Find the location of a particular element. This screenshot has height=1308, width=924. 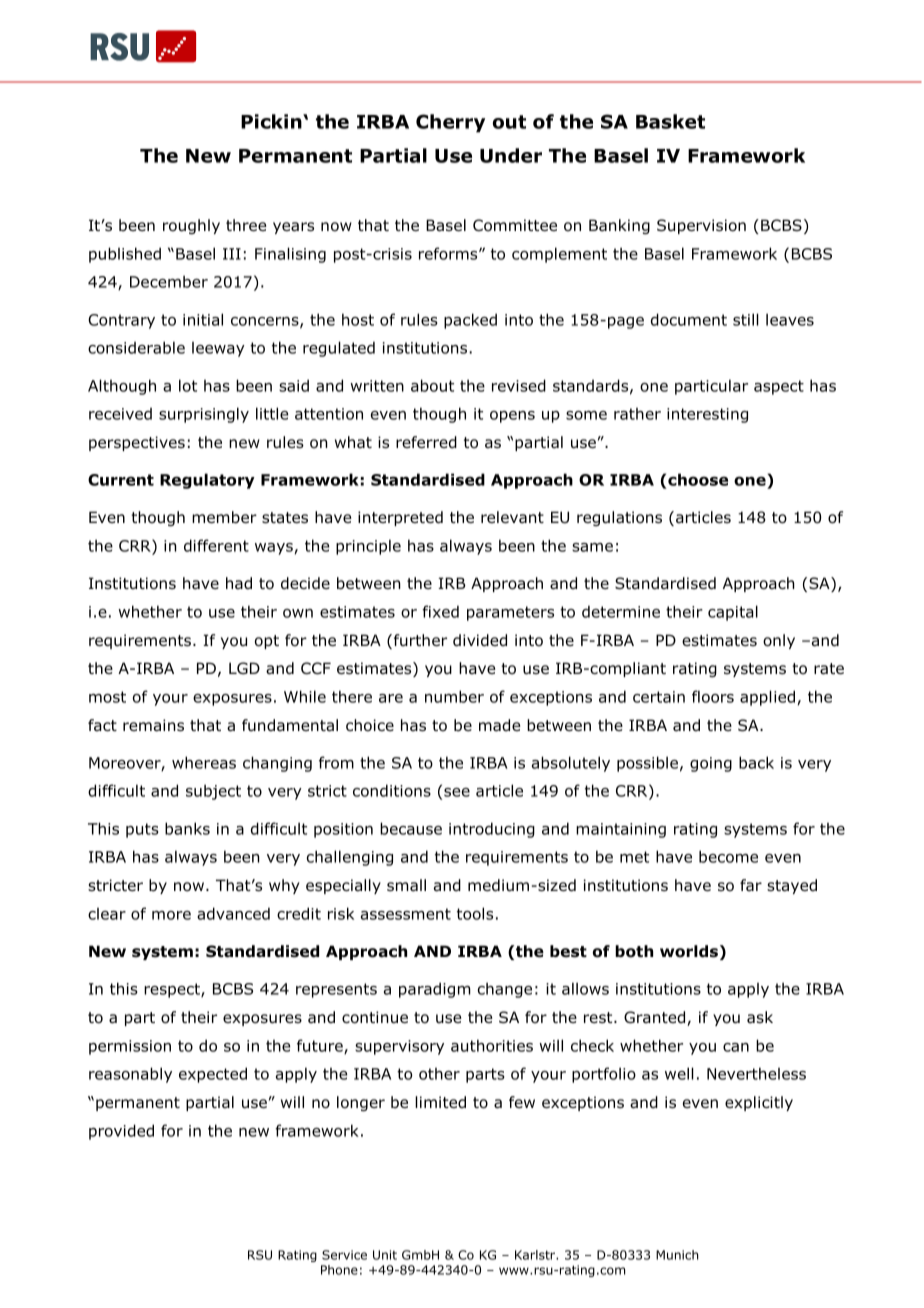

roughly is located at coordinates (191, 226).
